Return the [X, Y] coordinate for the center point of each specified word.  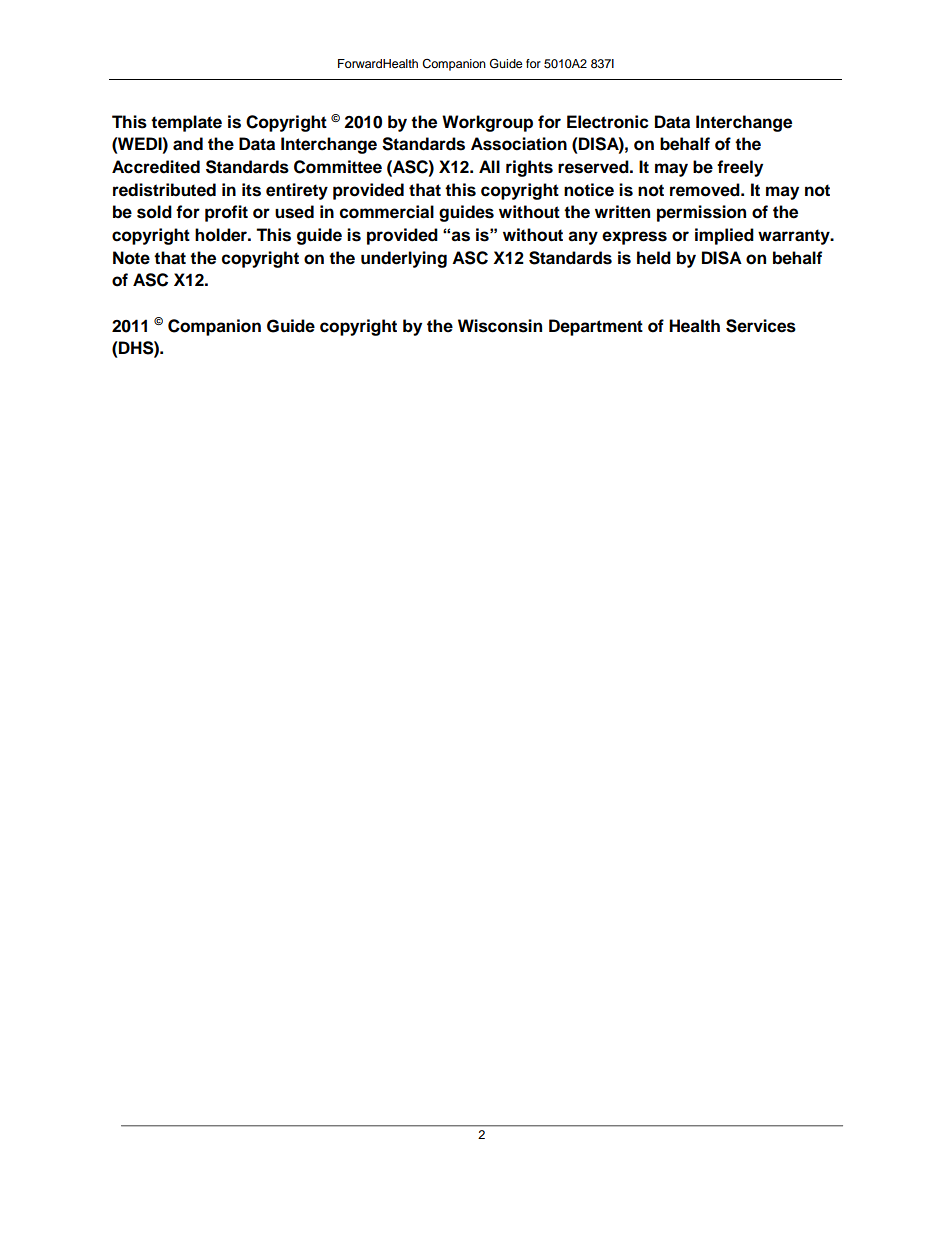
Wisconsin [500, 326]
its [251, 190]
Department [596, 327]
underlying [404, 259]
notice [589, 190]
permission [701, 213]
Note [131, 258]
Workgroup [487, 123]
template [186, 123]
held [654, 258]
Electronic [608, 122]
